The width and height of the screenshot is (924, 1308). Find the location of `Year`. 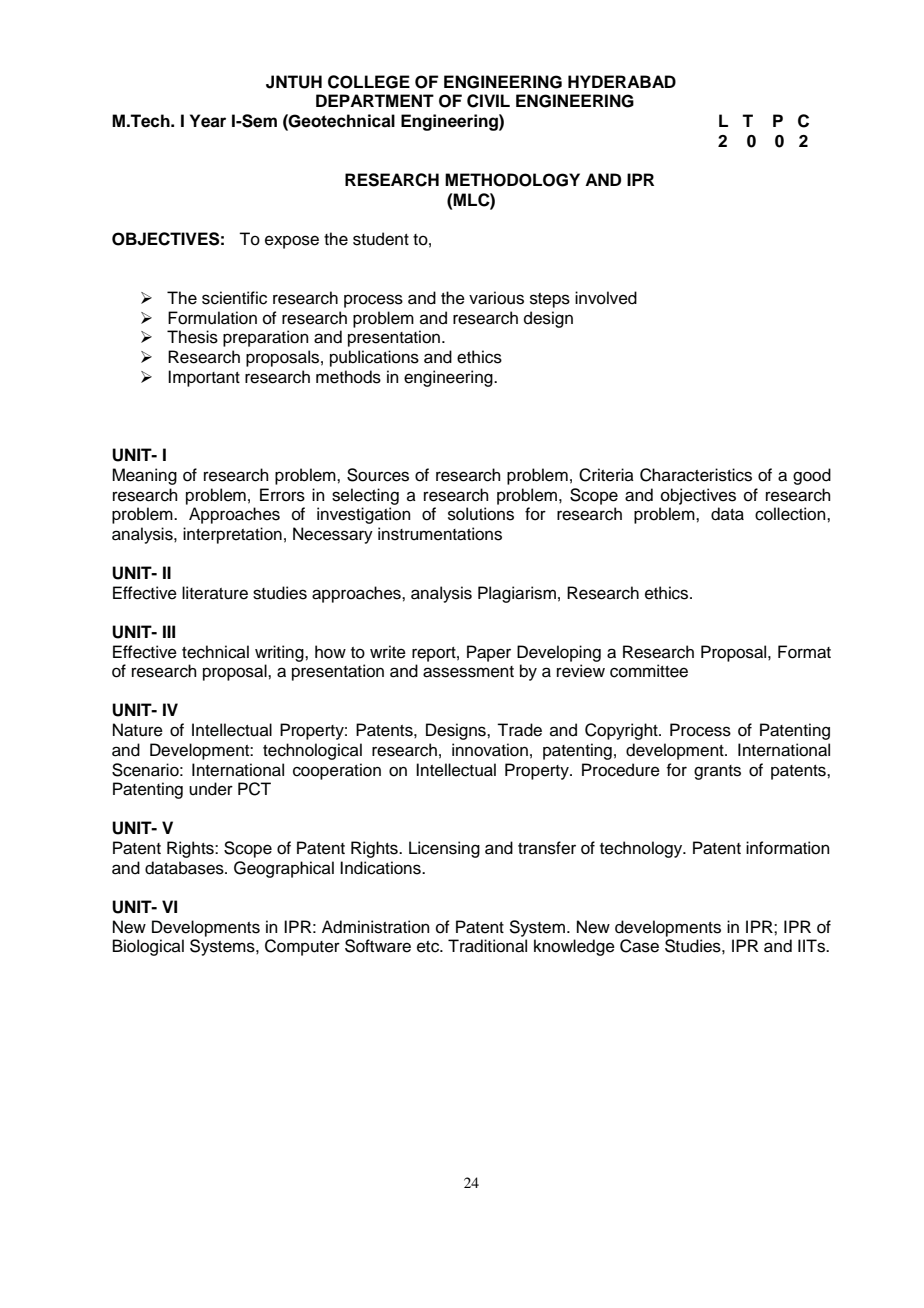

Year is located at coordinates (208, 121).
